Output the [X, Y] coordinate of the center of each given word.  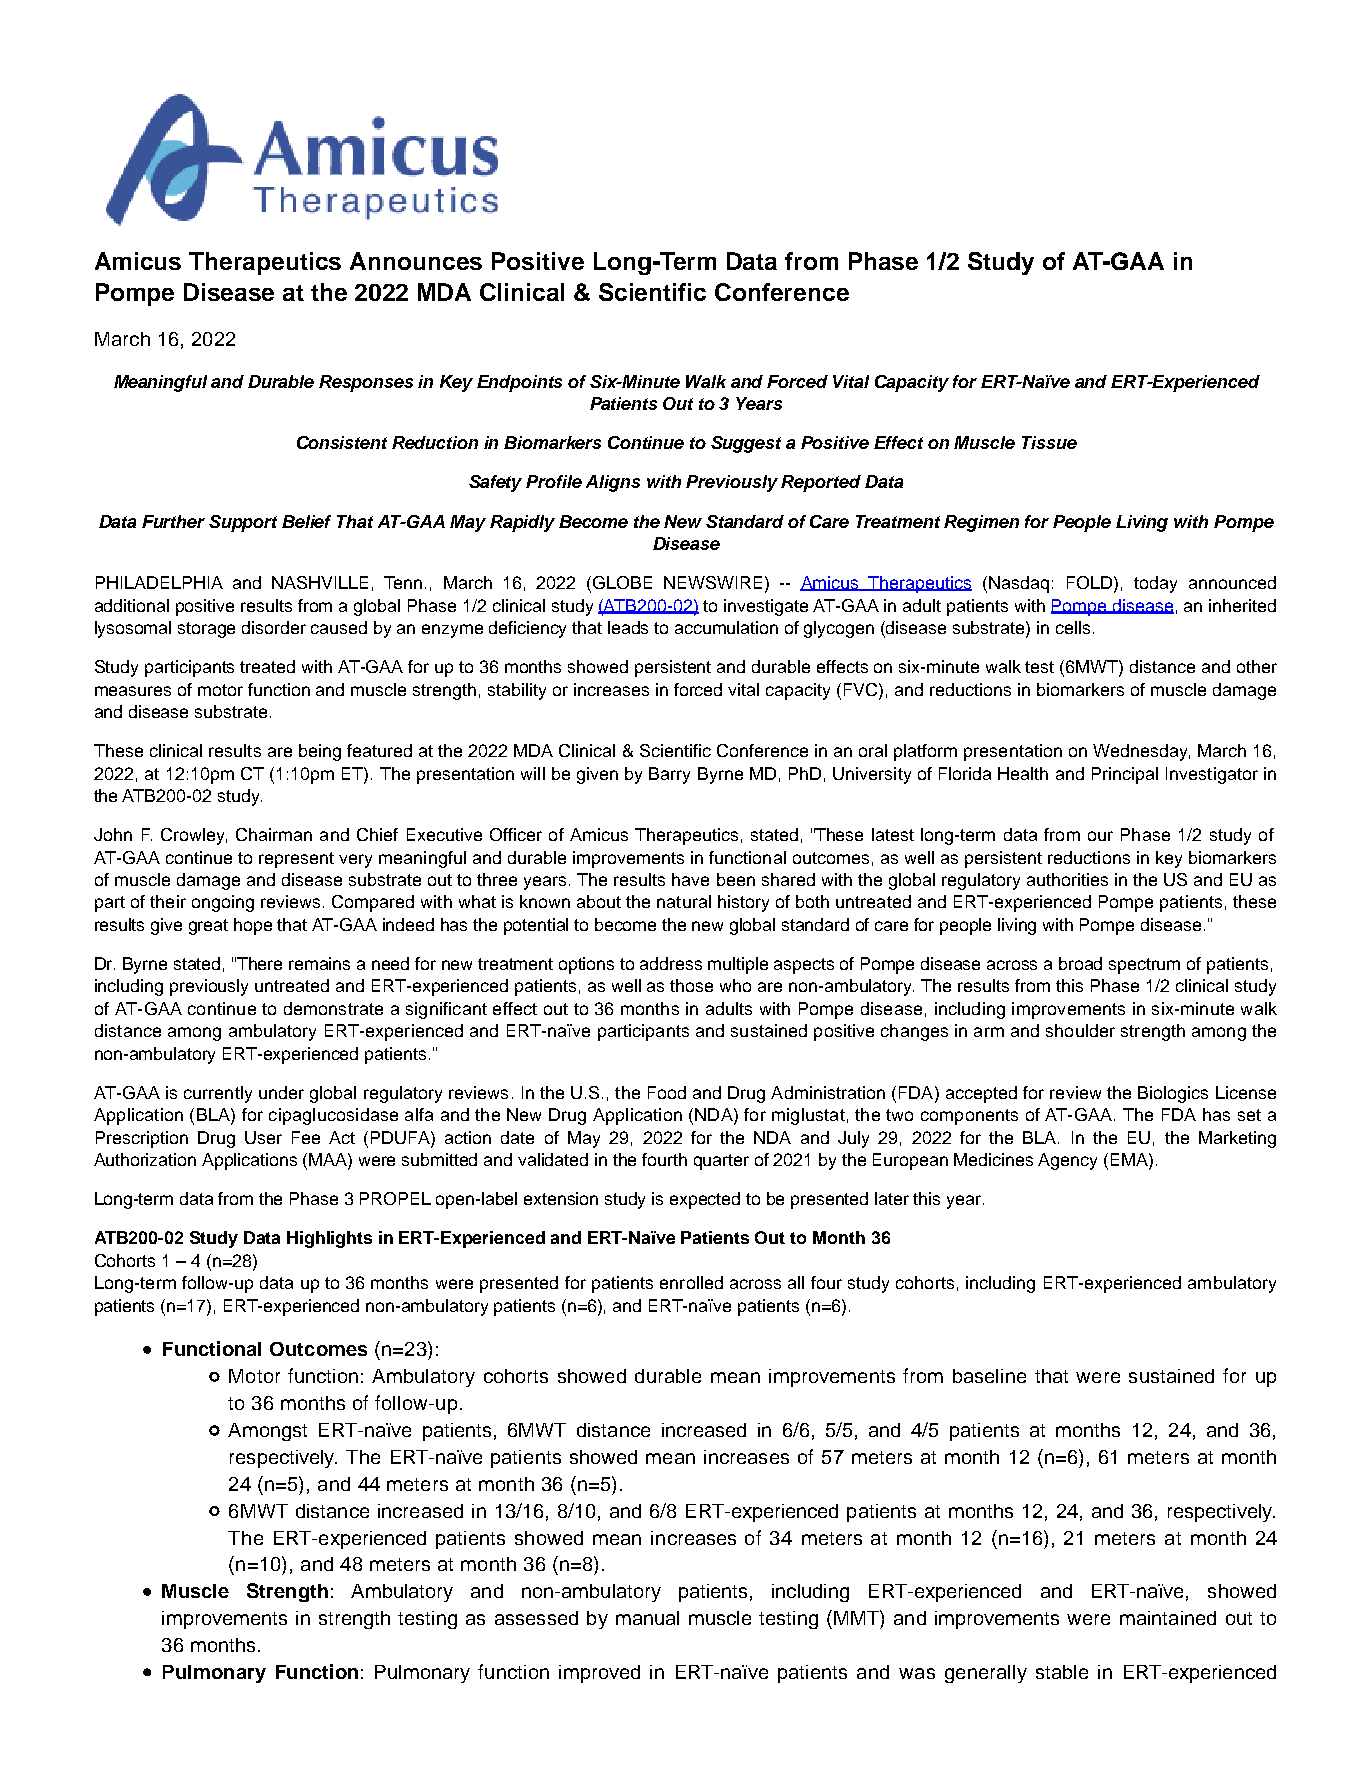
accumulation [726, 627]
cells [1073, 627]
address [671, 963]
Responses [366, 383]
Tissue [1049, 442]
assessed [536, 1618]
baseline [989, 1376]
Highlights [329, 1239]
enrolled [691, 1282]
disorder [274, 627]
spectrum [1144, 966]
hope [253, 926]
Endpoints [519, 383]
